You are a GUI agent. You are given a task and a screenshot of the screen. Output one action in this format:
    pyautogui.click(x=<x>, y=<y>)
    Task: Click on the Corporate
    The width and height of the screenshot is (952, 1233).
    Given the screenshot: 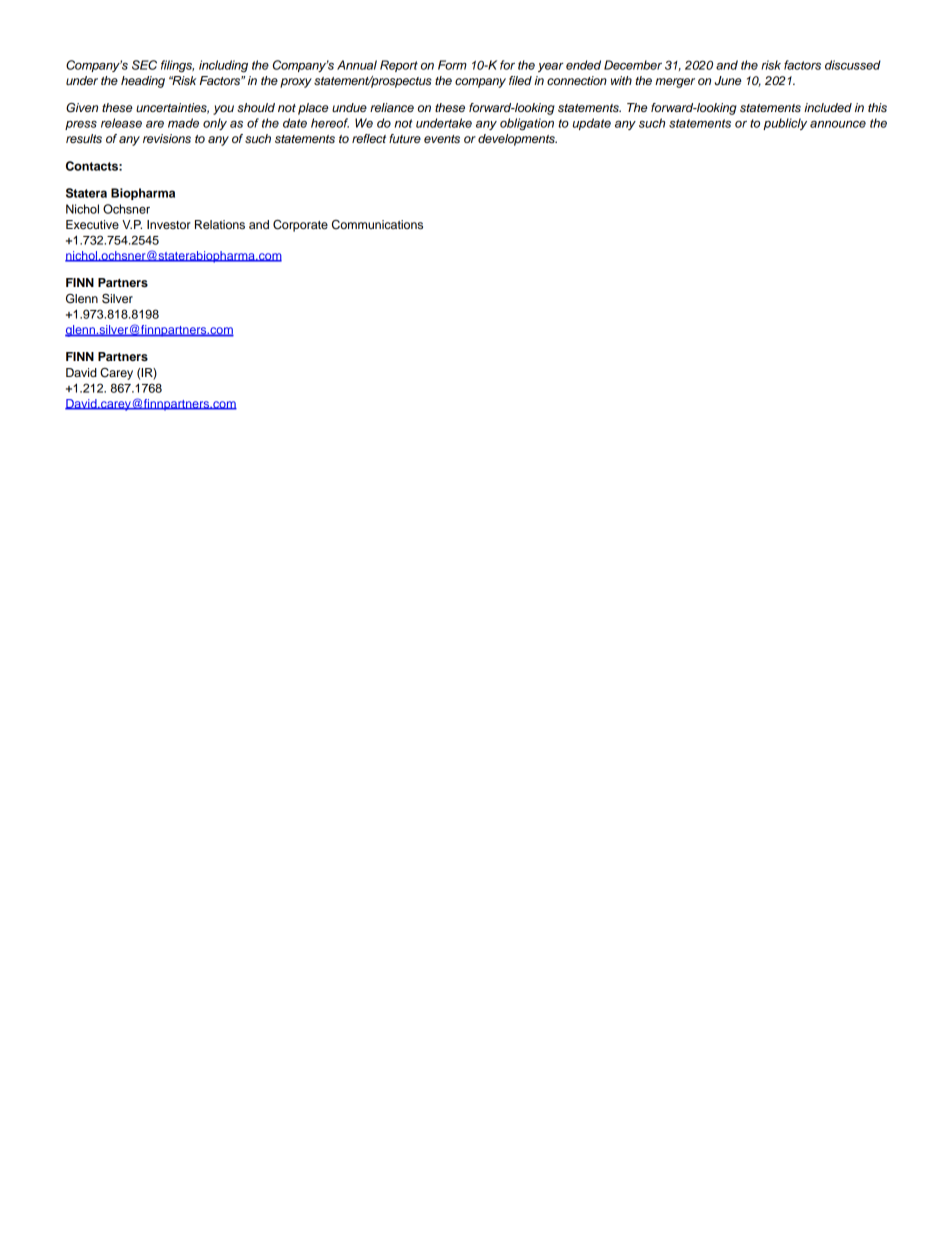 What is the action you would take?
    pyautogui.click(x=300, y=226)
